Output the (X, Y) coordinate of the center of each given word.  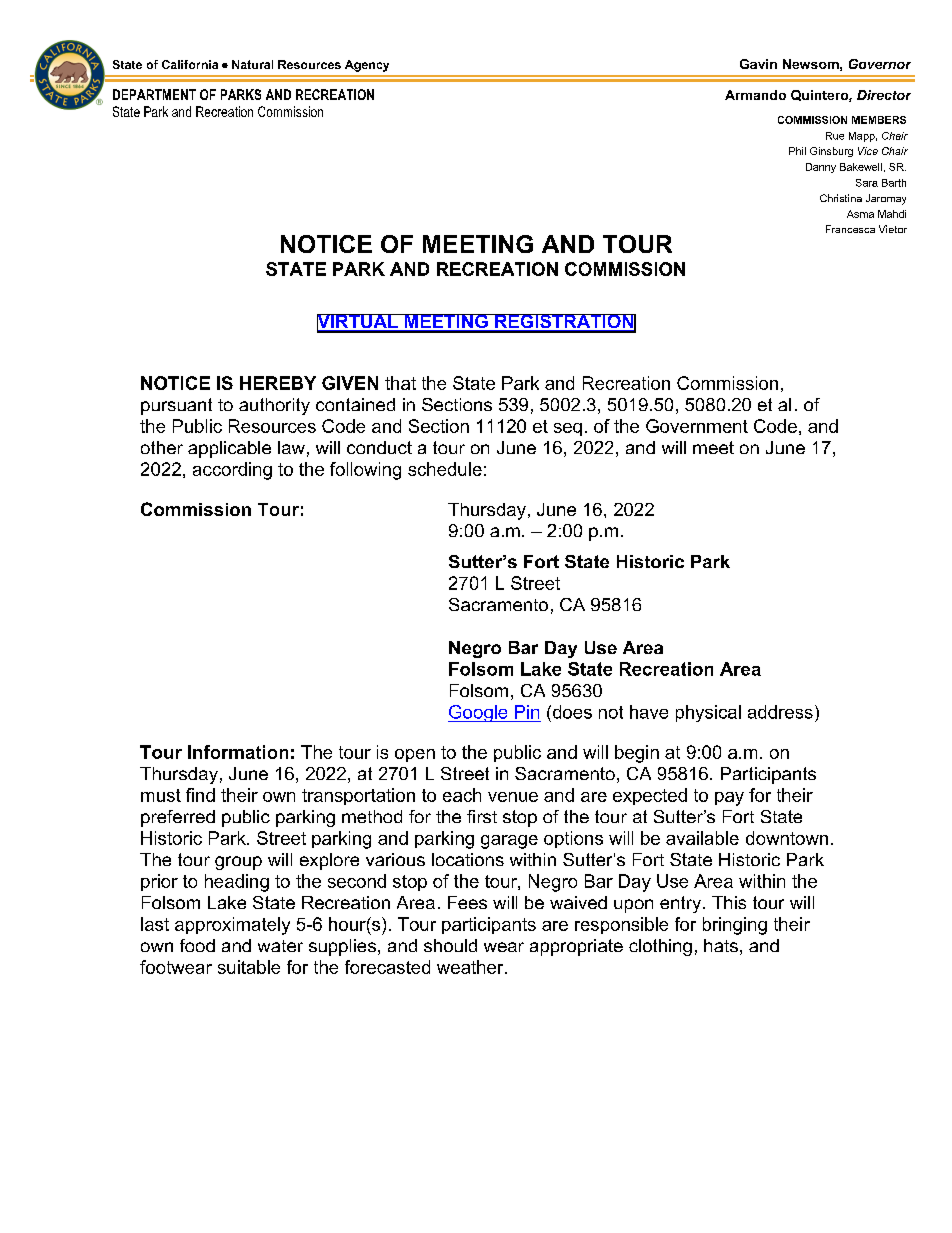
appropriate (576, 947)
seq (568, 429)
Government (697, 426)
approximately (232, 926)
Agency (367, 66)
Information (238, 752)
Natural (252, 64)
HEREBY (278, 383)
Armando (755, 95)
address (780, 712)
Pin (527, 712)
